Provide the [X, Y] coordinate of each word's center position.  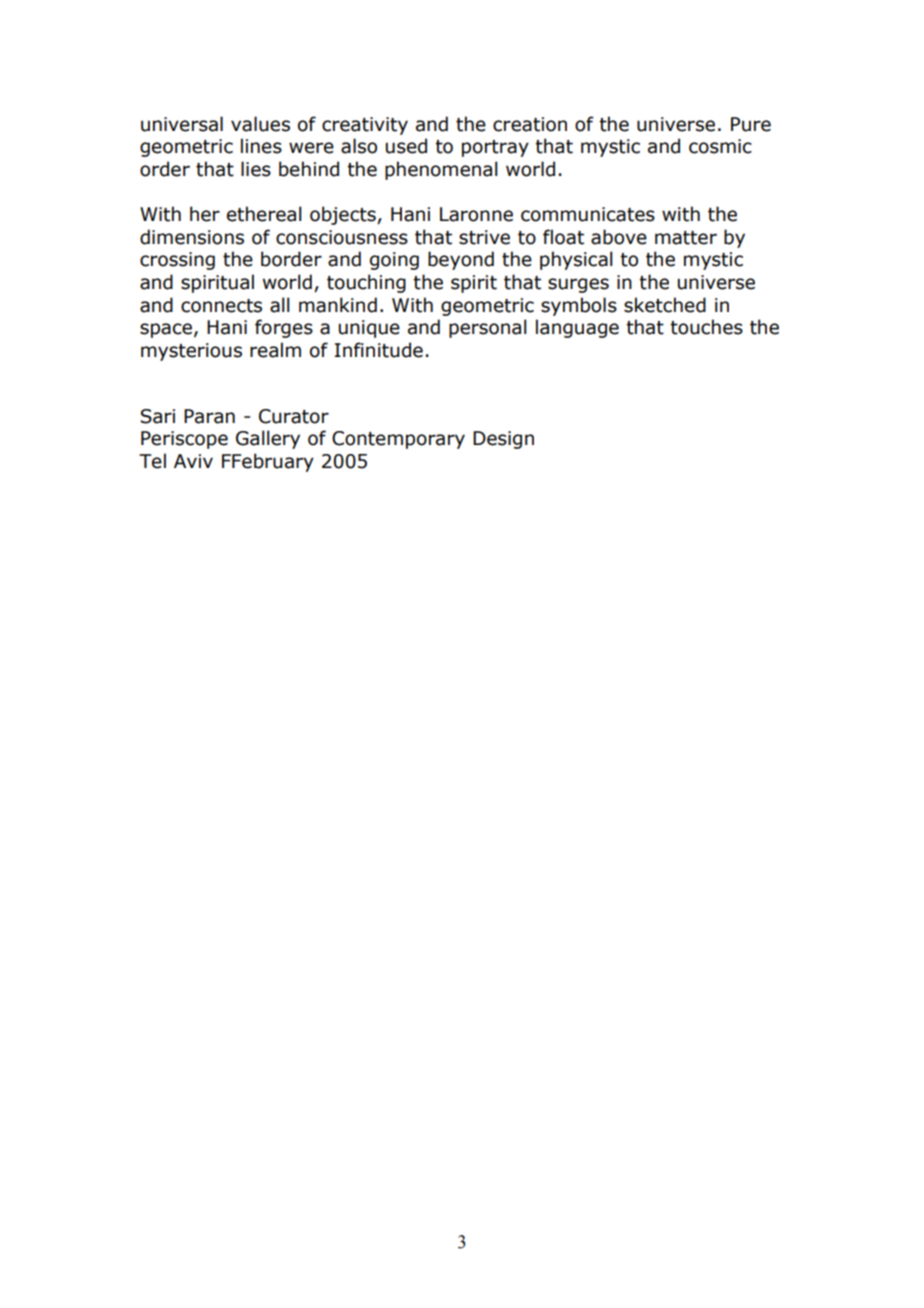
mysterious [191, 352]
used [406, 146]
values [260, 124]
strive [484, 237]
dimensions [192, 237]
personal [487, 328]
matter [686, 238]
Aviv [193, 461]
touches [706, 327]
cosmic [720, 146]
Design [503, 440]
